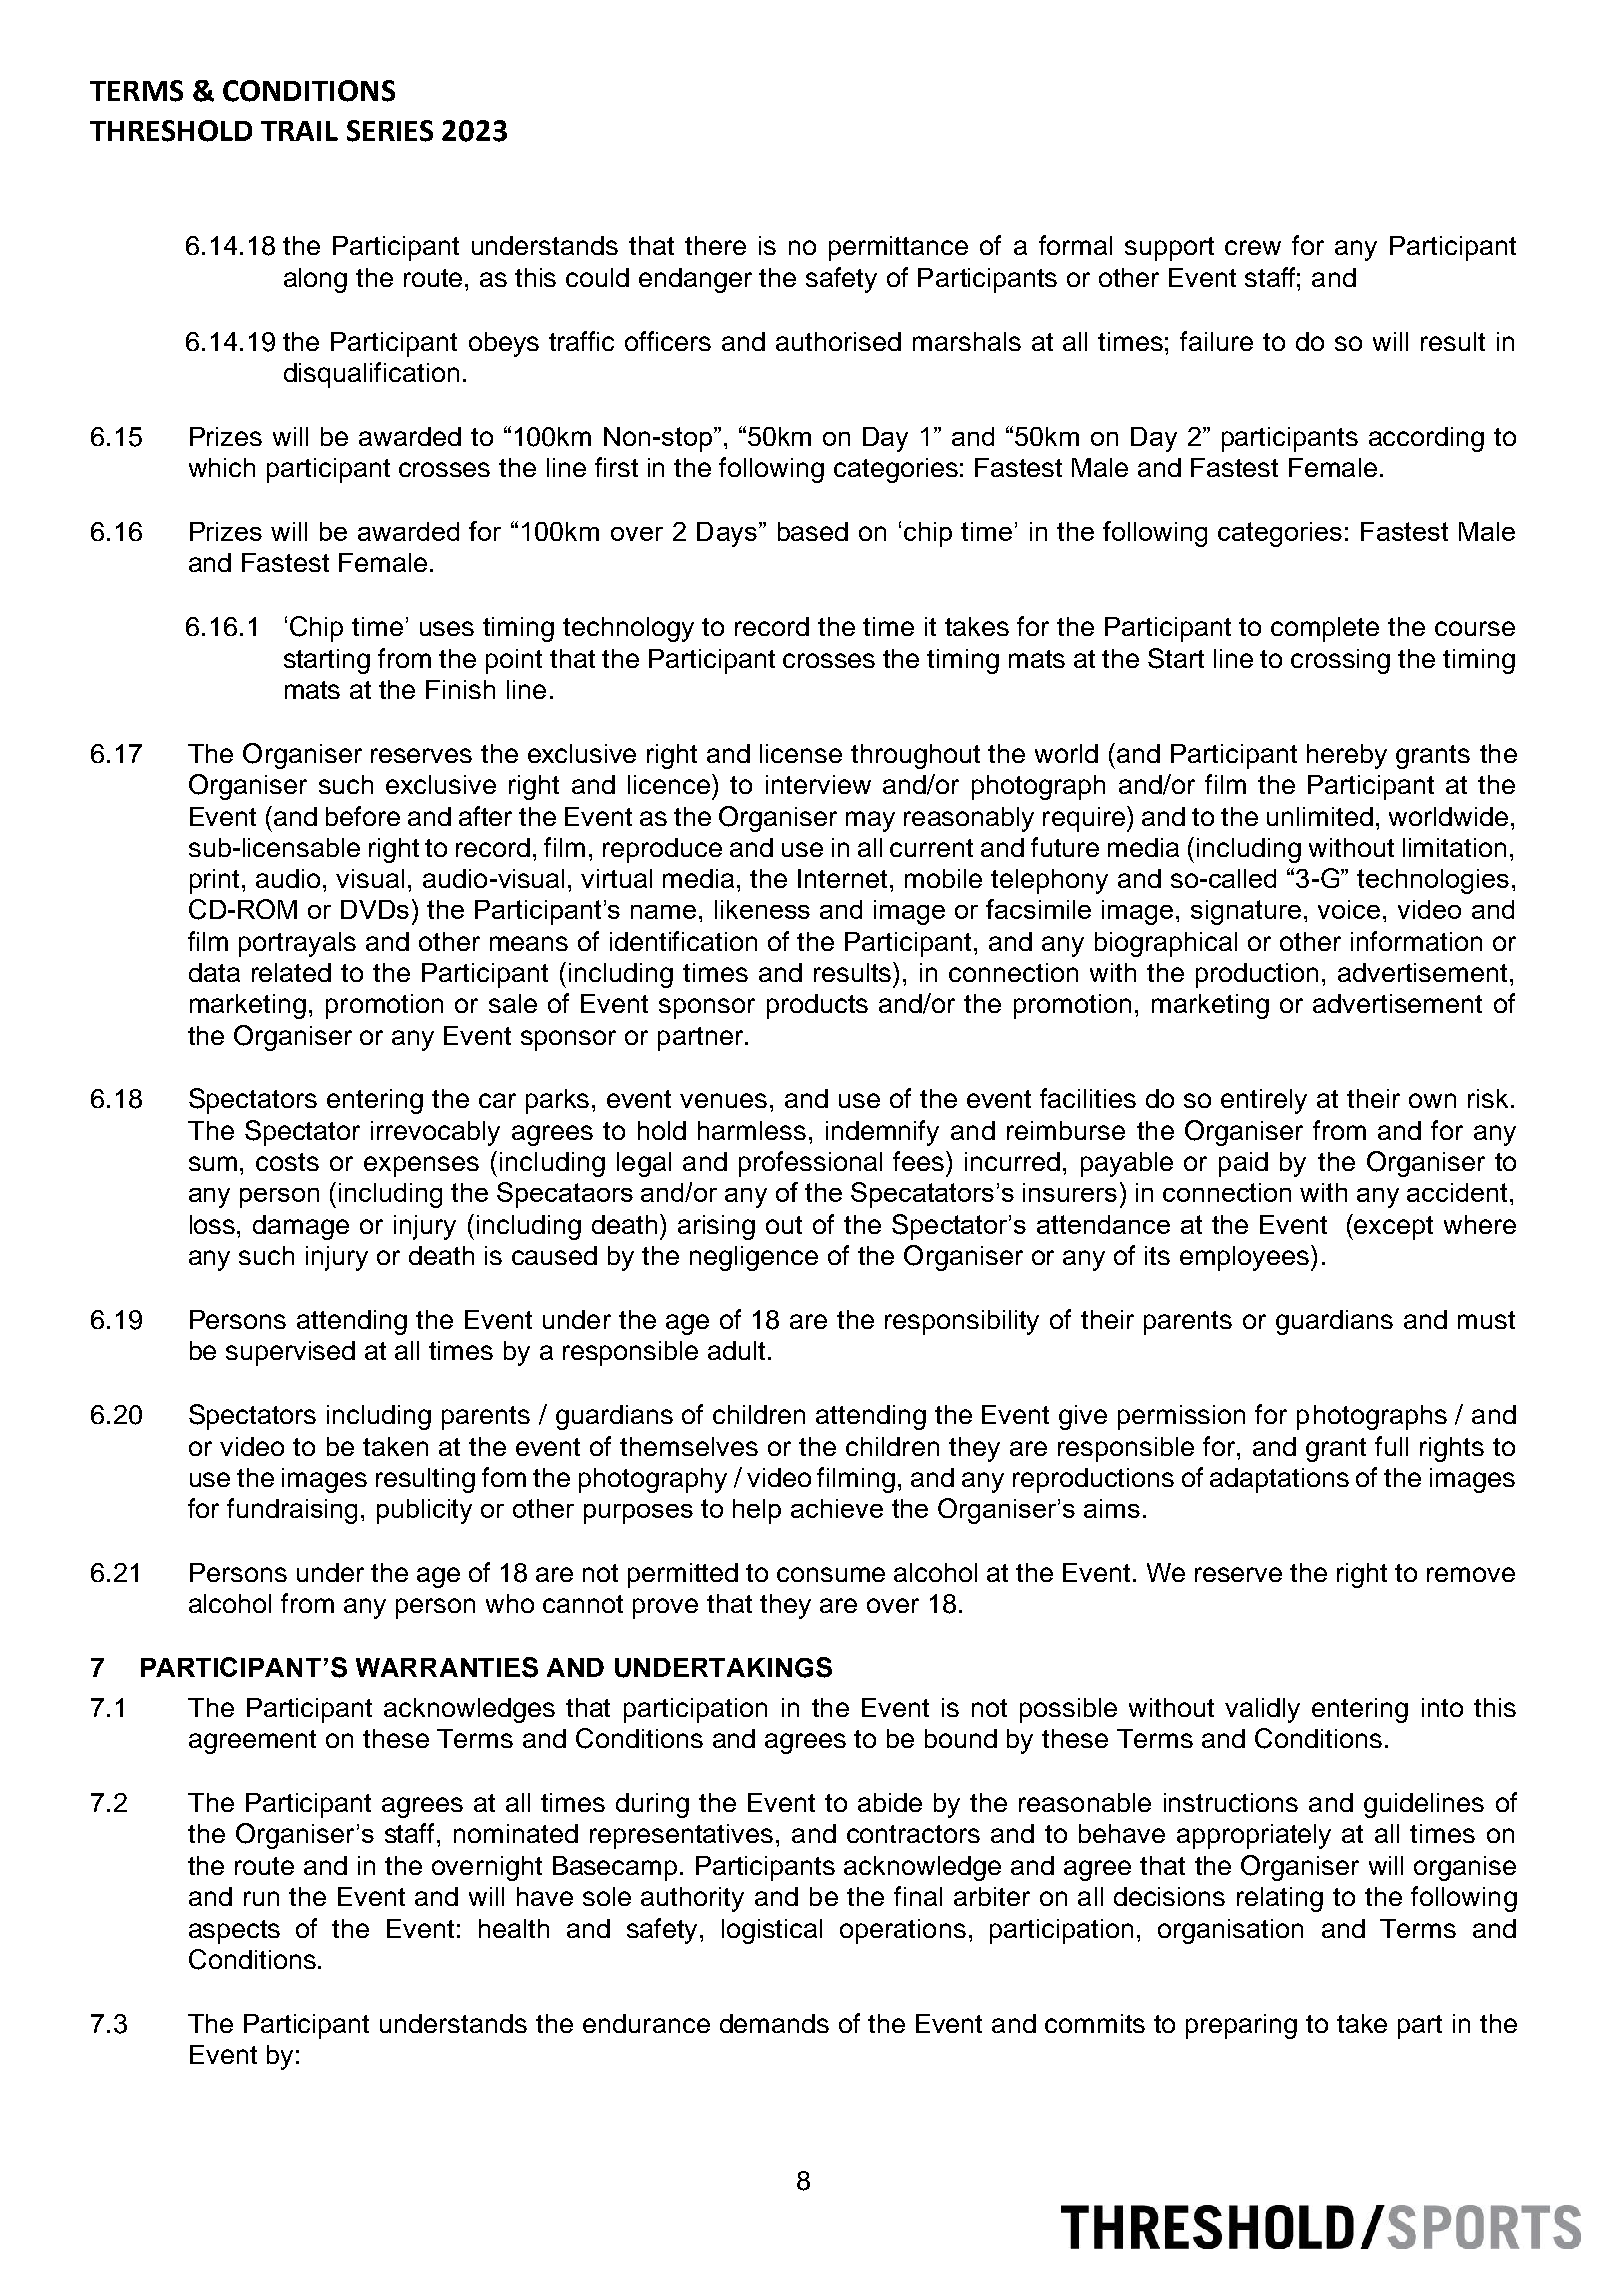  Describe the element at coordinates (390, 131) in the page. I see `SERIES` at that location.
